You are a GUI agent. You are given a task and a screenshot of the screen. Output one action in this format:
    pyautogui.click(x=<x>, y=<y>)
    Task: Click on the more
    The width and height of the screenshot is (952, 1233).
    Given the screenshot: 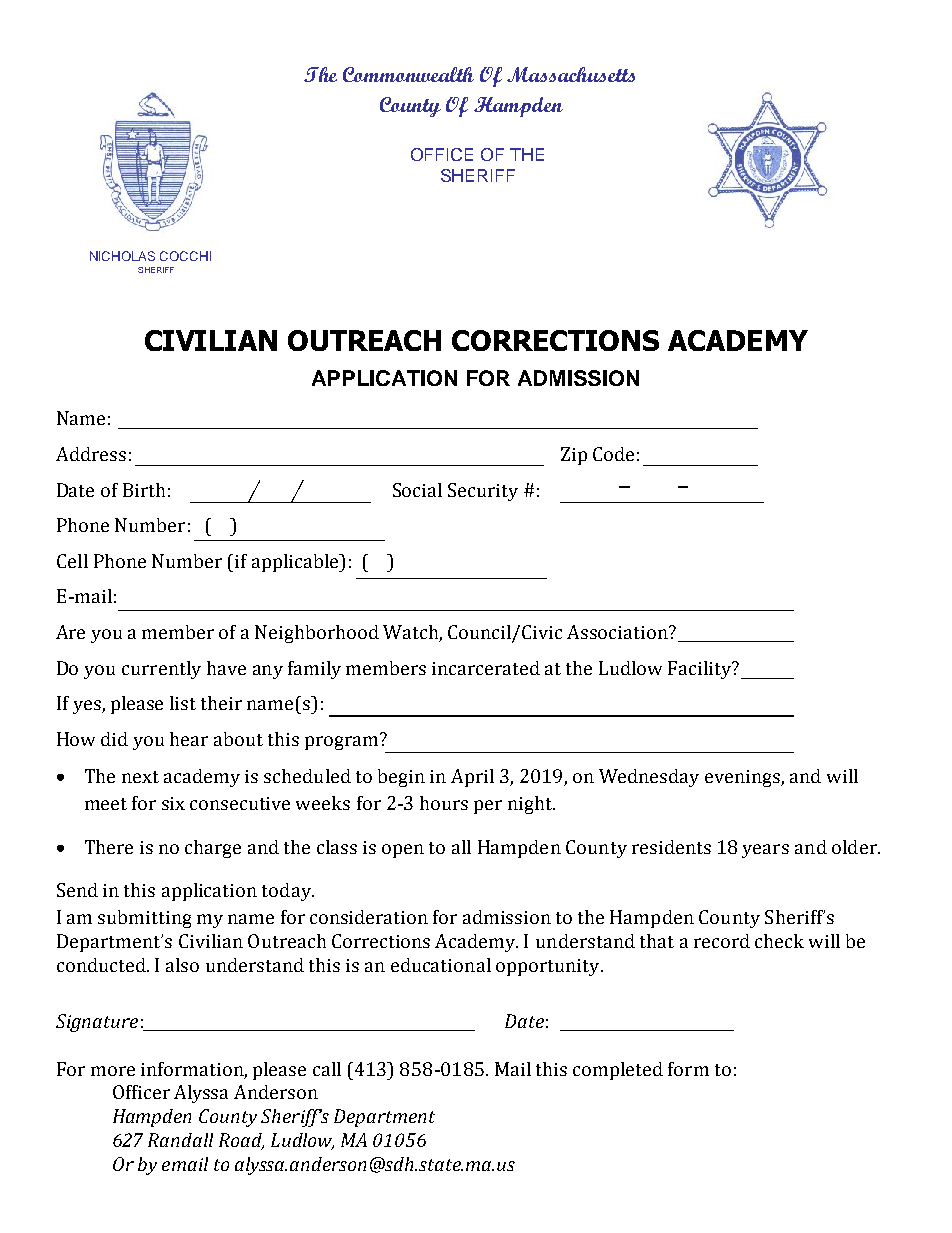 What is the action you would take?
    pyautogui.click(x=113, y=1071)
